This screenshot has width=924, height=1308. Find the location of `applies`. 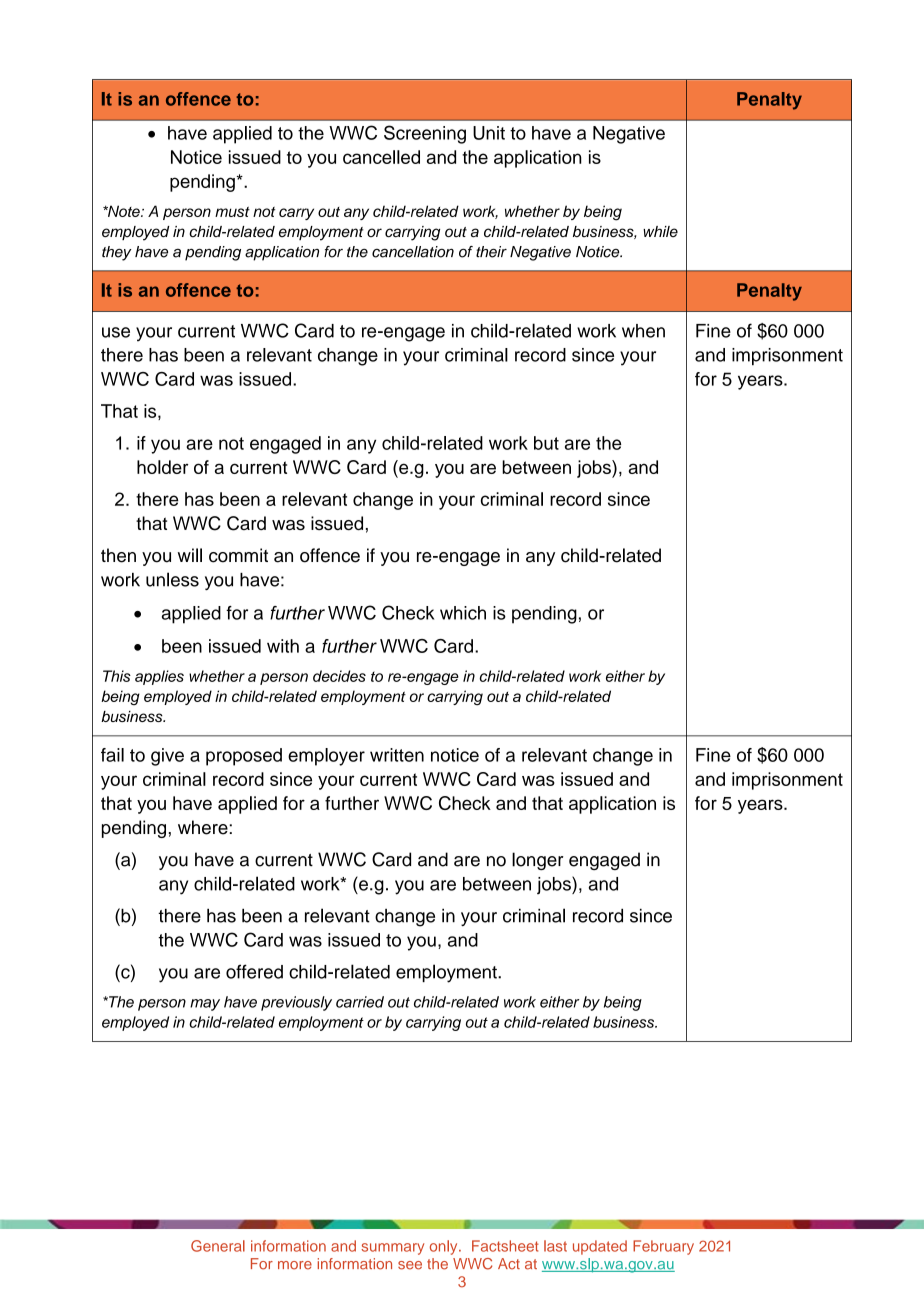

applies is located at coordinates (159, 677).
